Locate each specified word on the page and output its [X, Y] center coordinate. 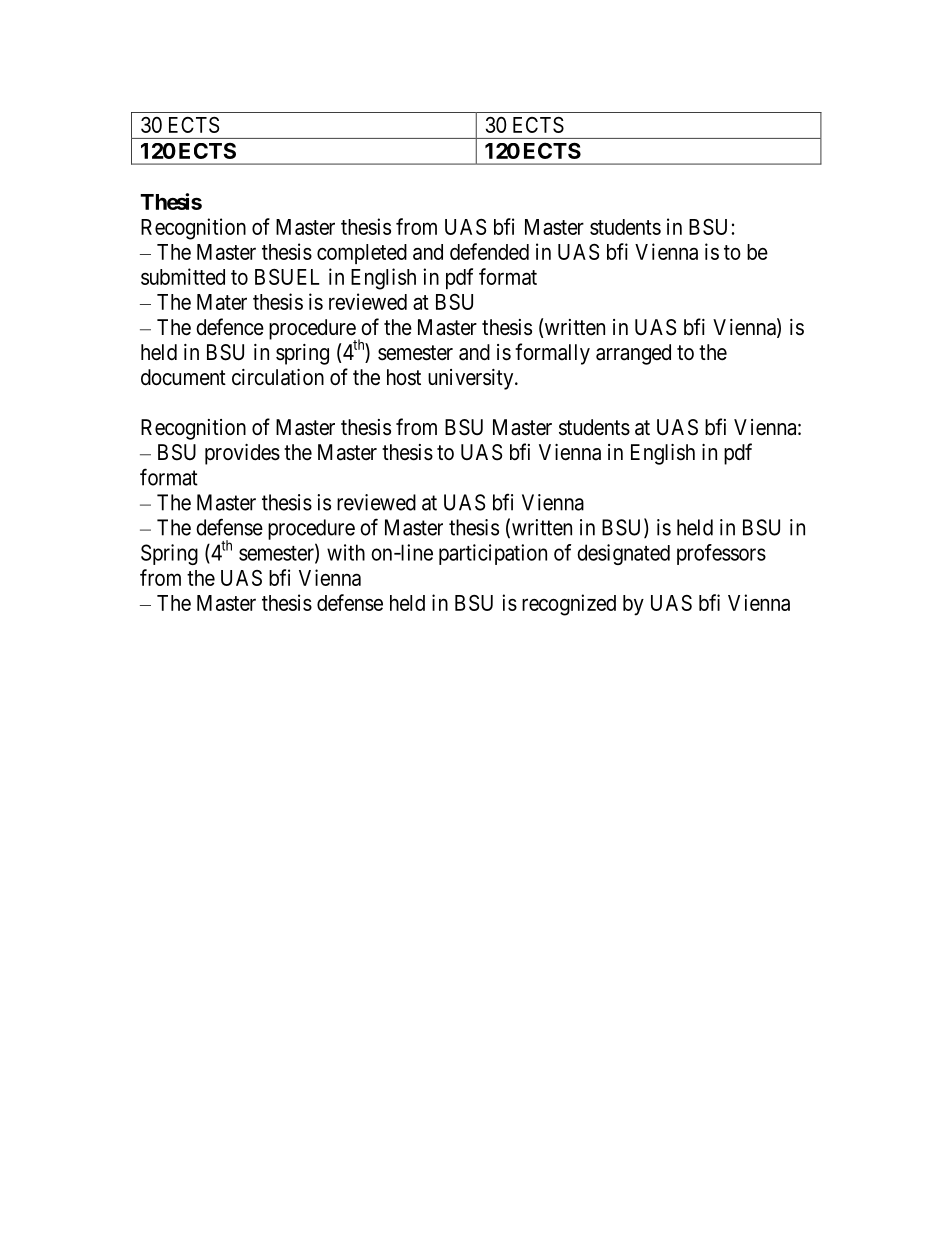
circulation [278, 377]
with [346, 552]
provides [242, 454]
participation [493, 554]
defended [489, 251]
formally [552, 354]
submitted [183, 276]
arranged [633, 354]
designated [623, 554]
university [472, 379]
